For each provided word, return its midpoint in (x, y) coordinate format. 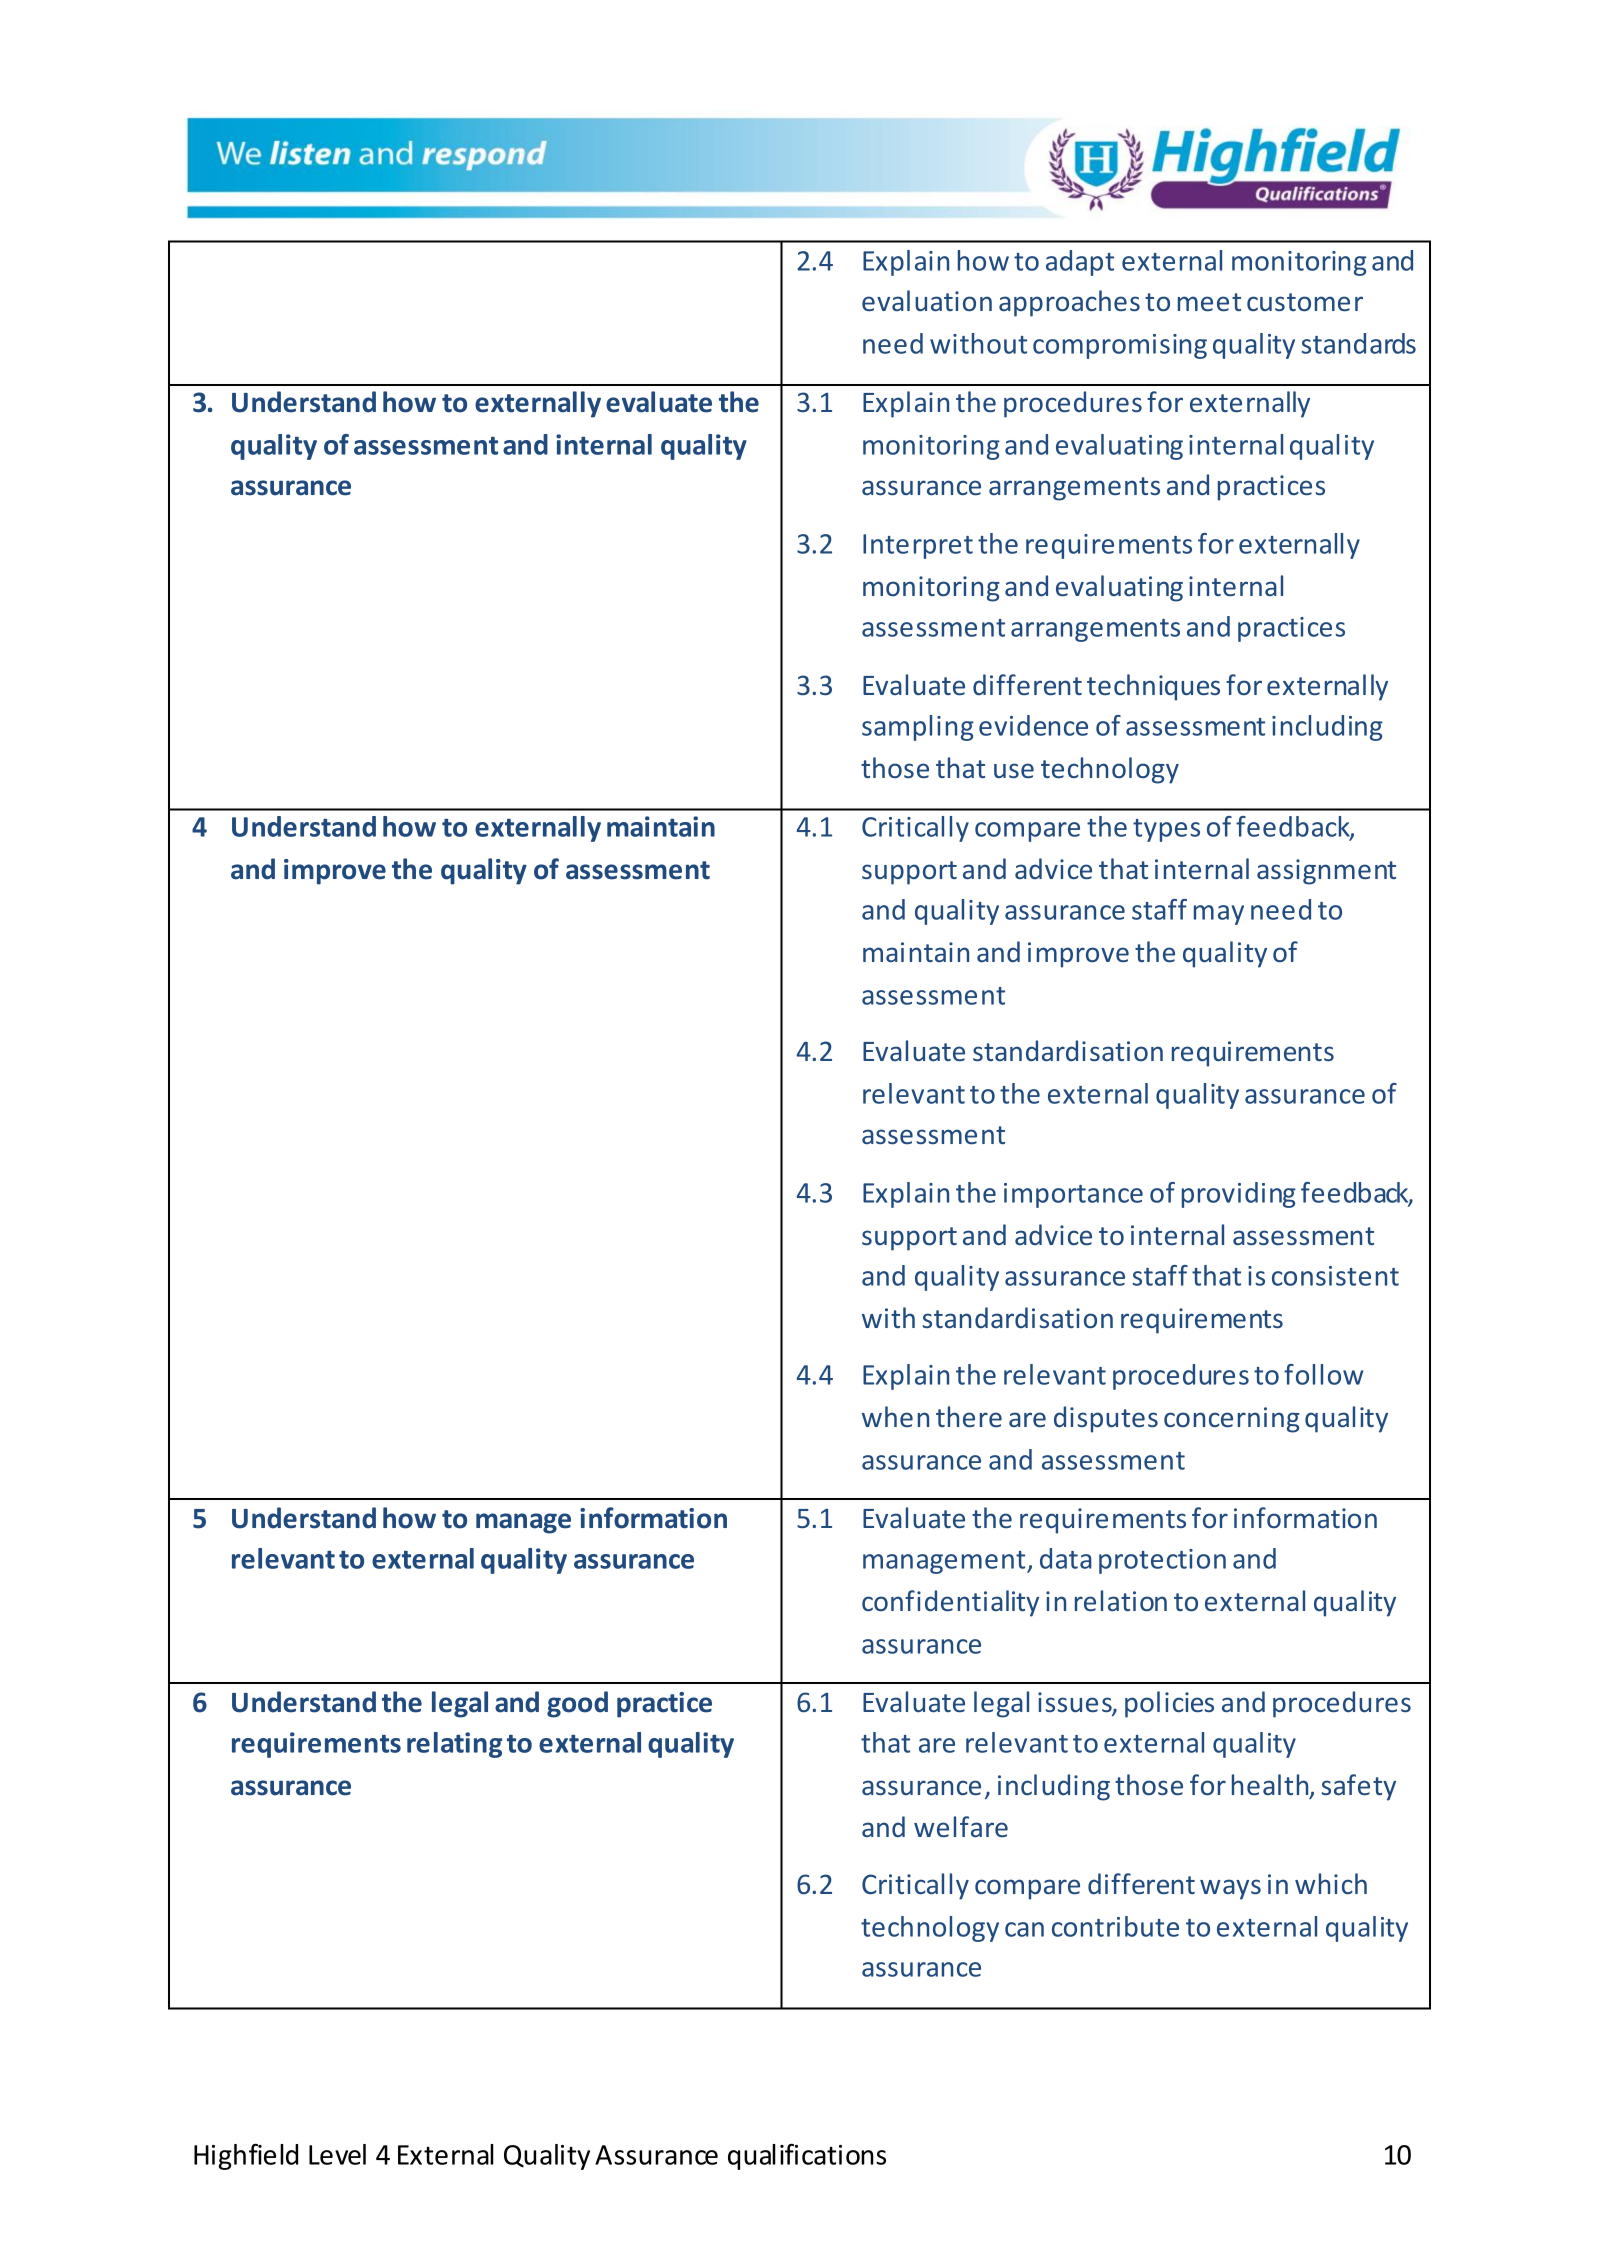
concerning (1232, 1420)
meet (1209, 302)
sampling (918, 728)
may (1219, 915)
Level (337, 2154)
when (895, 1416)
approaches (1069, 303)
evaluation (927, 300)
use (1014, 770)
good (577, 1704)
